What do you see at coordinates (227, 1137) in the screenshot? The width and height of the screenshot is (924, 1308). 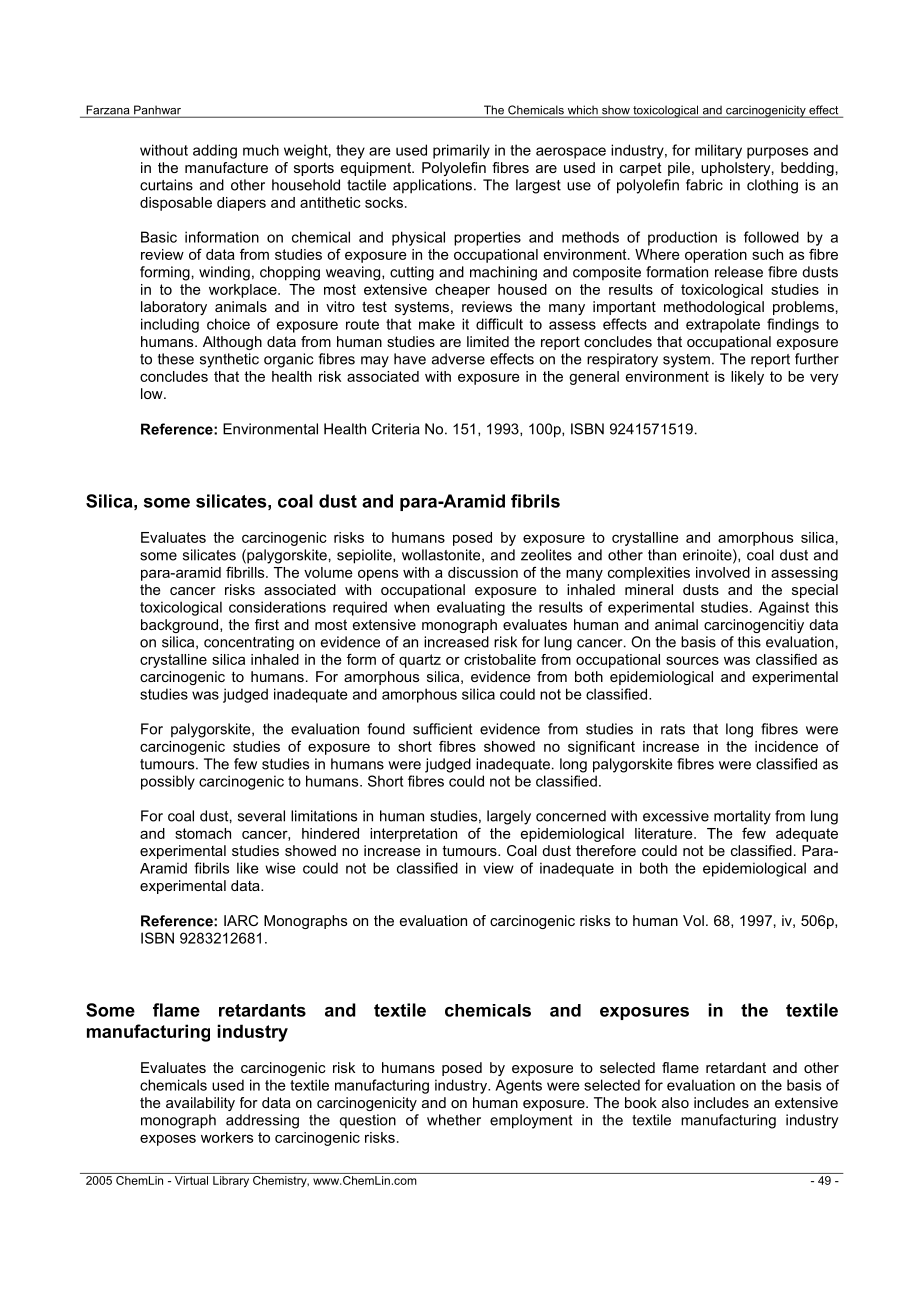 I see `workers` at bounding box center [227, 1137].
